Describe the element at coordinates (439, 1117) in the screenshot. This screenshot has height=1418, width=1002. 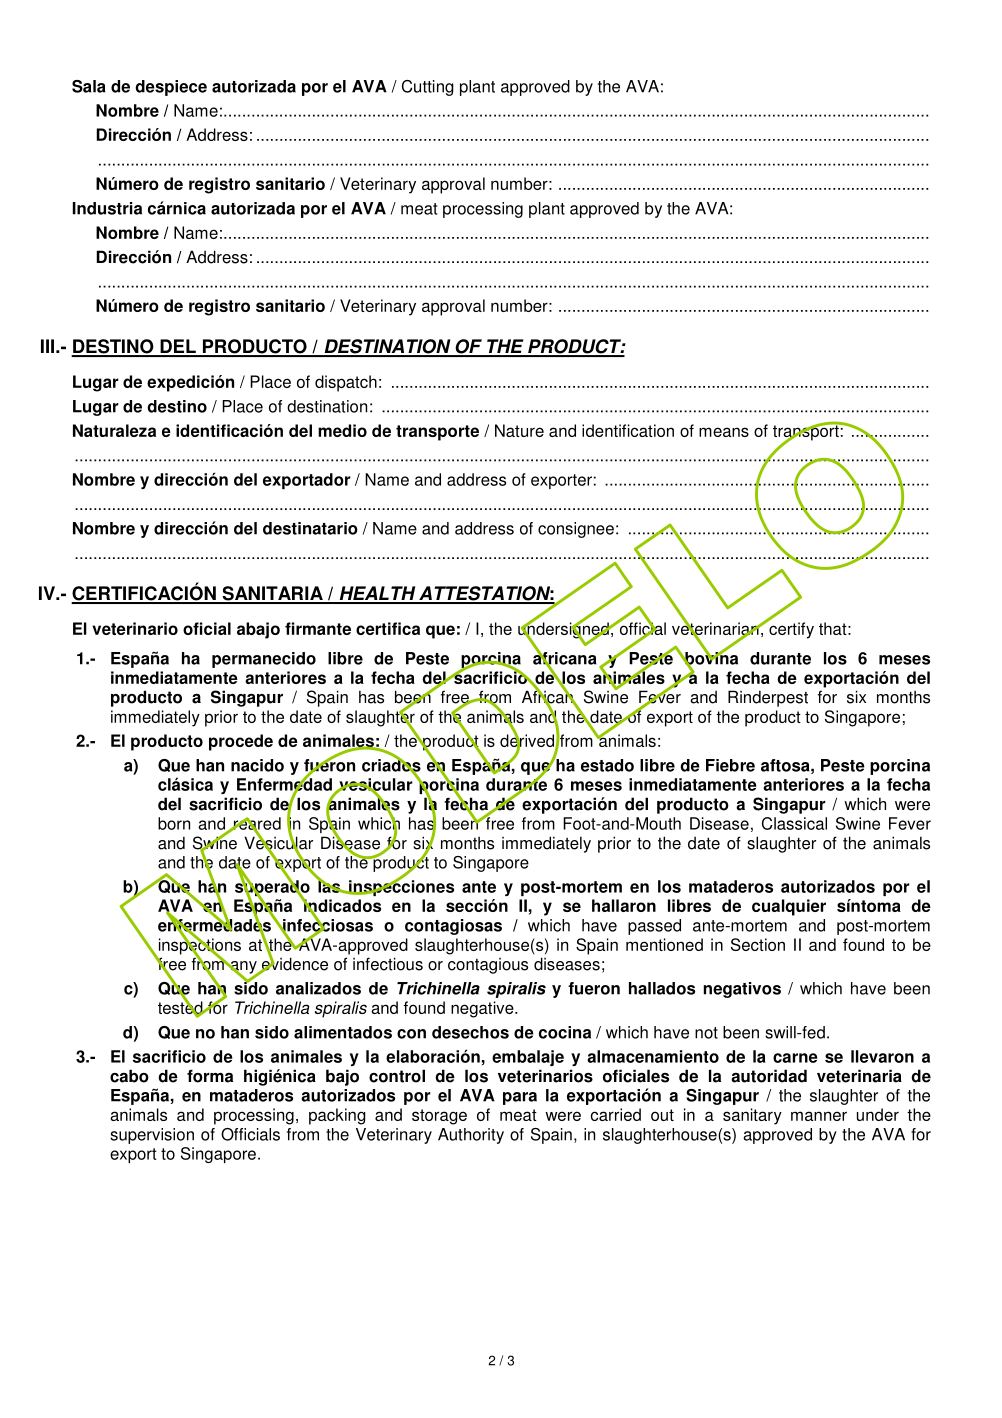
I see `storage` at that location.
